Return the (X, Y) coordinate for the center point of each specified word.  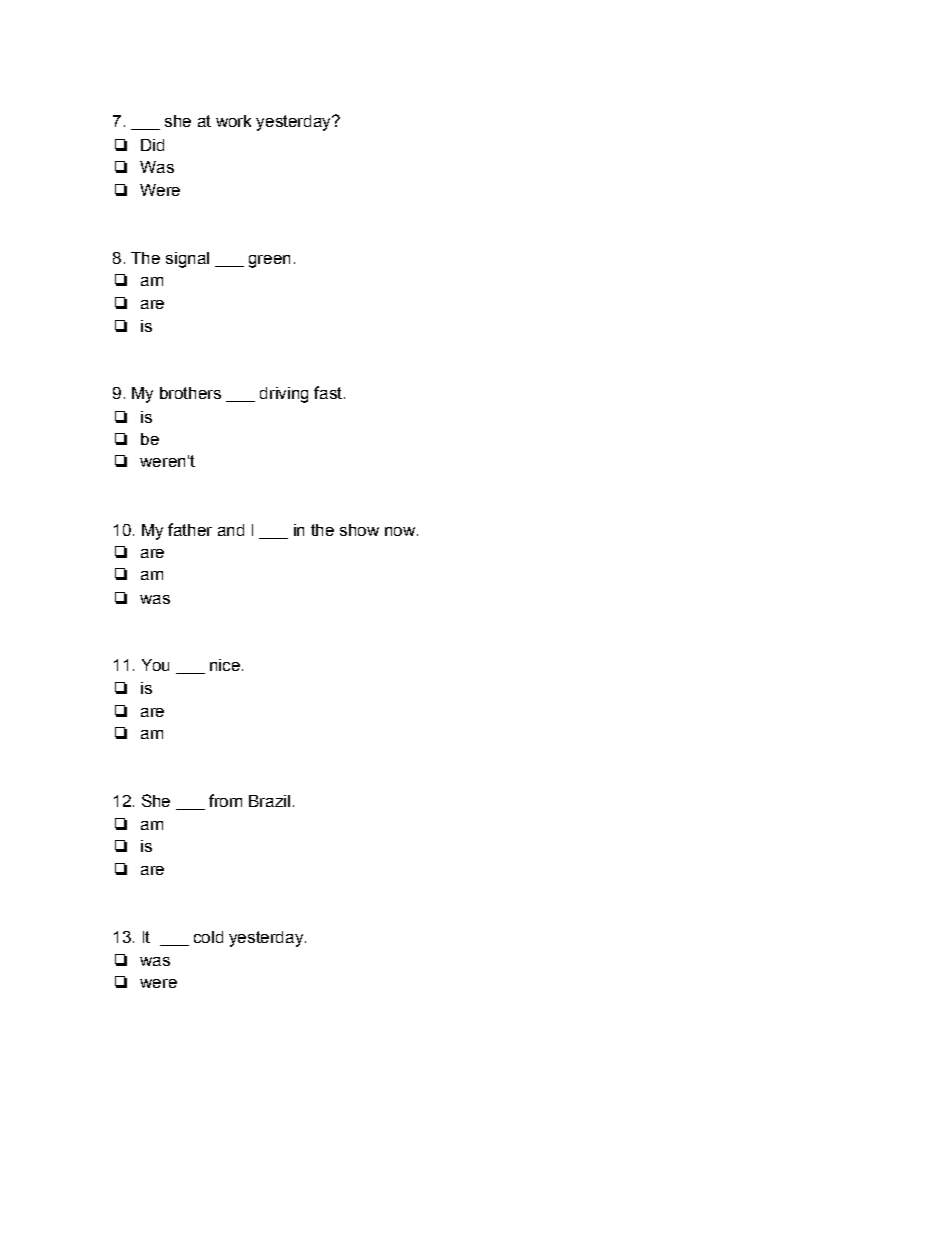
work (233, 121)
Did (152, 145)
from (225, 800)
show (359, 530)
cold (208, 937)
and (231, 530)
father (190, 529)
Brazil (269, 801)
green (269, 261)
